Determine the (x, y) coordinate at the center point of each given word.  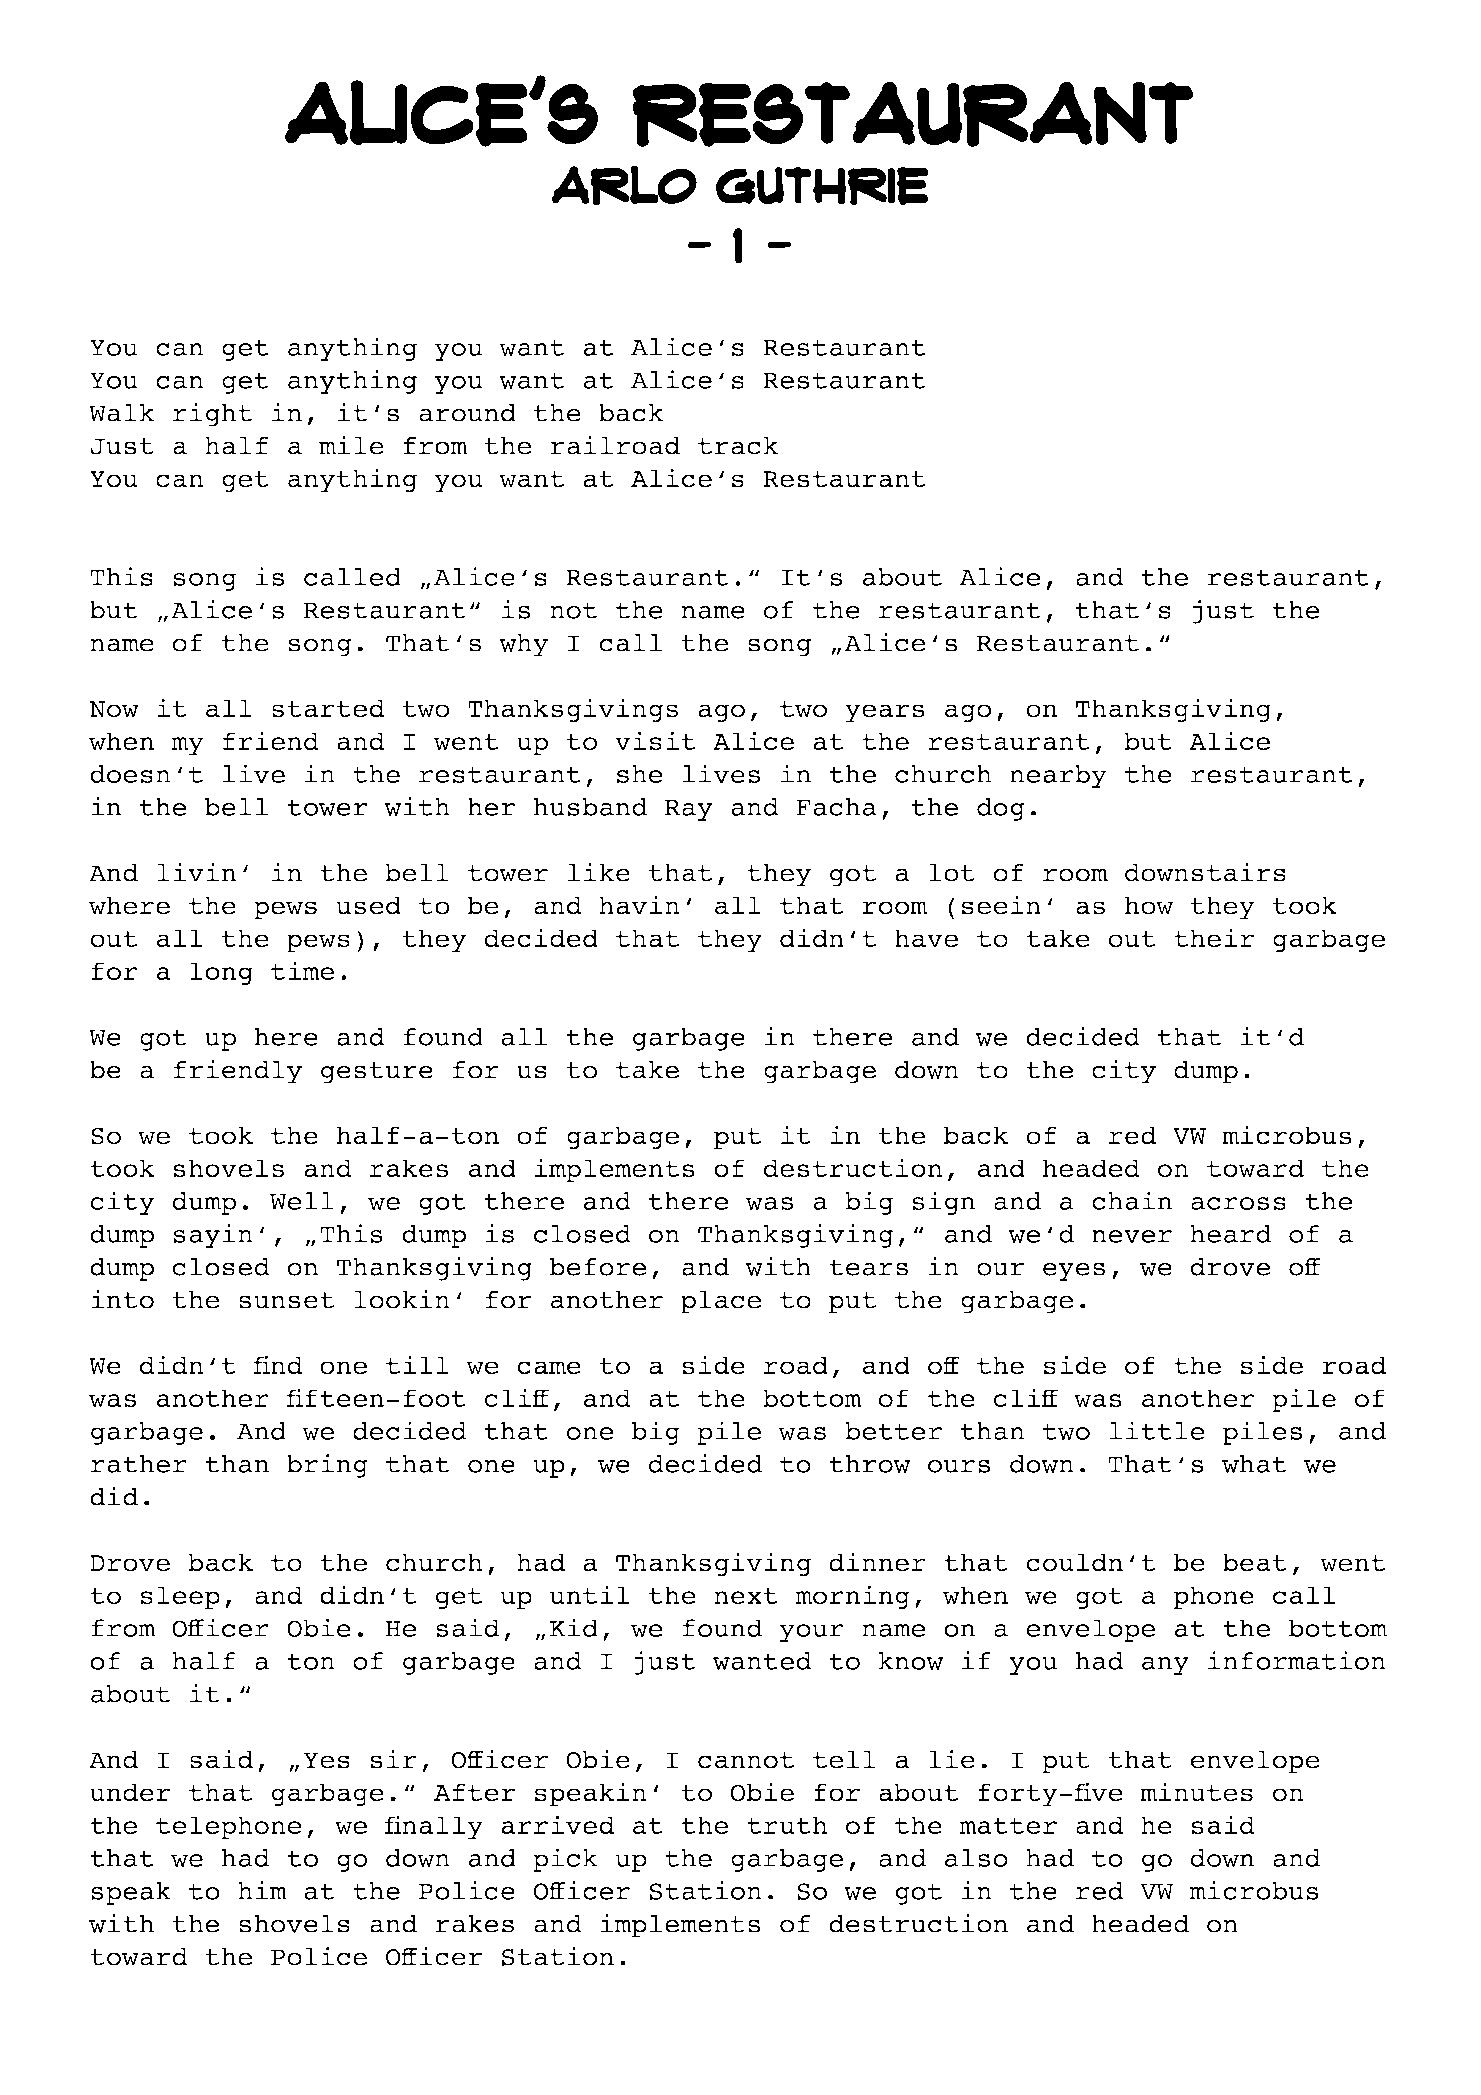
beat (1255, 1562)
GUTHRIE (822, 186)
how (1149, 905)
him (262, 1890)
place (721, 1302)
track (738, 445)
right (212, 415)
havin (639, 905)
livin (196, 872)
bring (327, 1466)
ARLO (624, 185)
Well (302, 1201)
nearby (1058, 776)
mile (351, 445)
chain (1132, 1200)
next (746, 1595)
